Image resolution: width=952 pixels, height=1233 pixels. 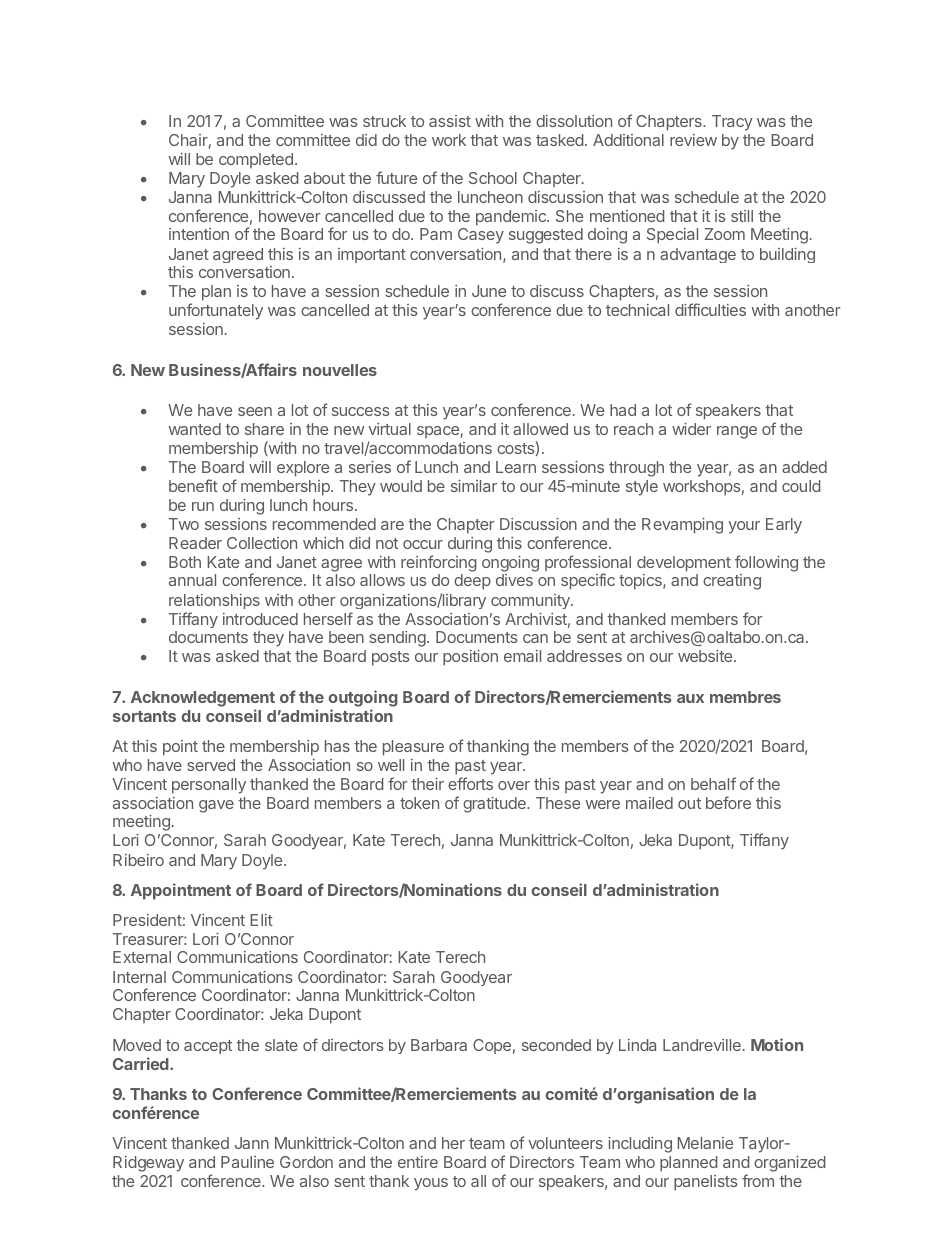 I want to click on benefit, so click(x=193, y=485).
